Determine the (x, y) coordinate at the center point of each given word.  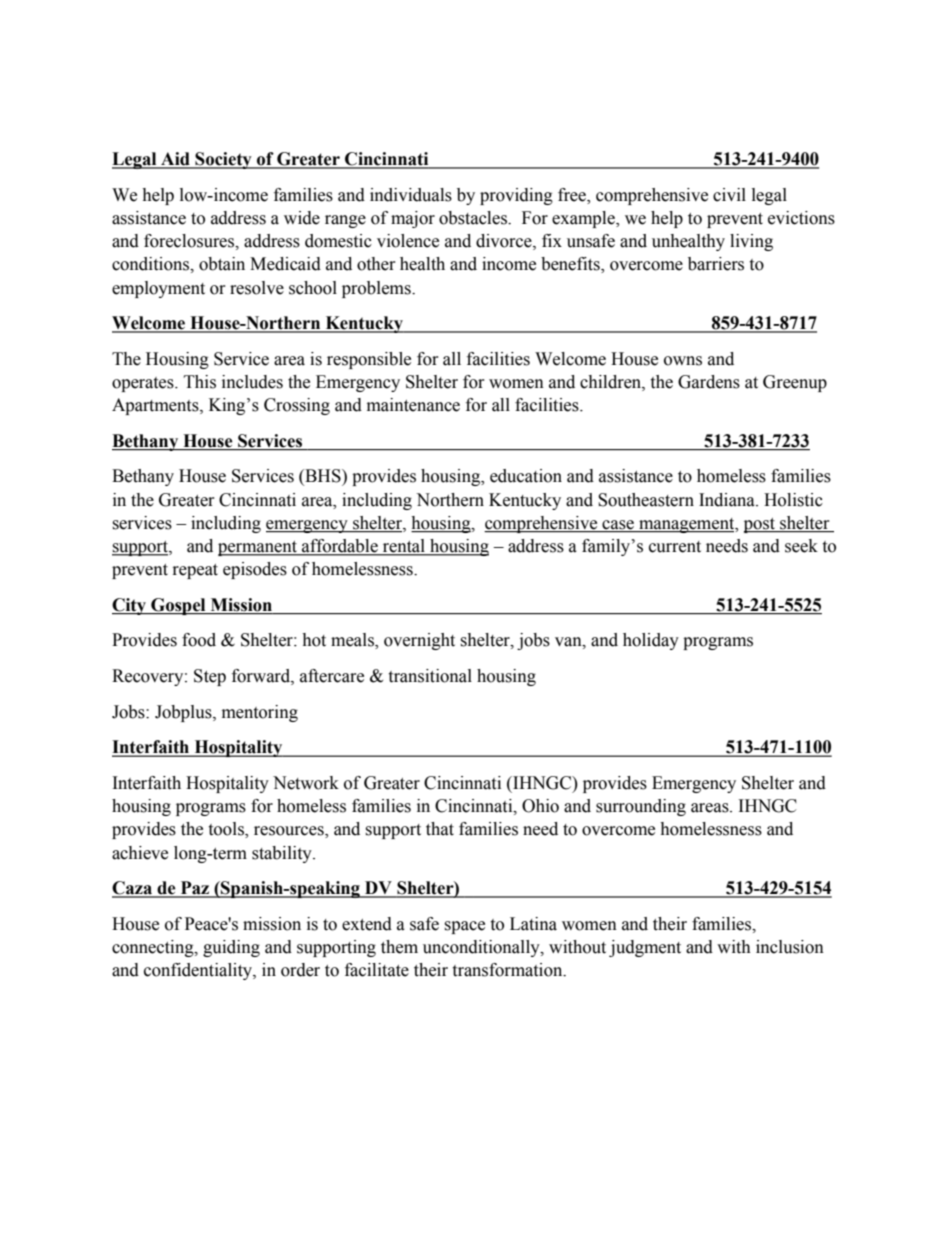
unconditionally (482, 948)
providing (516, 196)
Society (223, 160)
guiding (231, 948)
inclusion (790, 947)
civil (729, 195)
